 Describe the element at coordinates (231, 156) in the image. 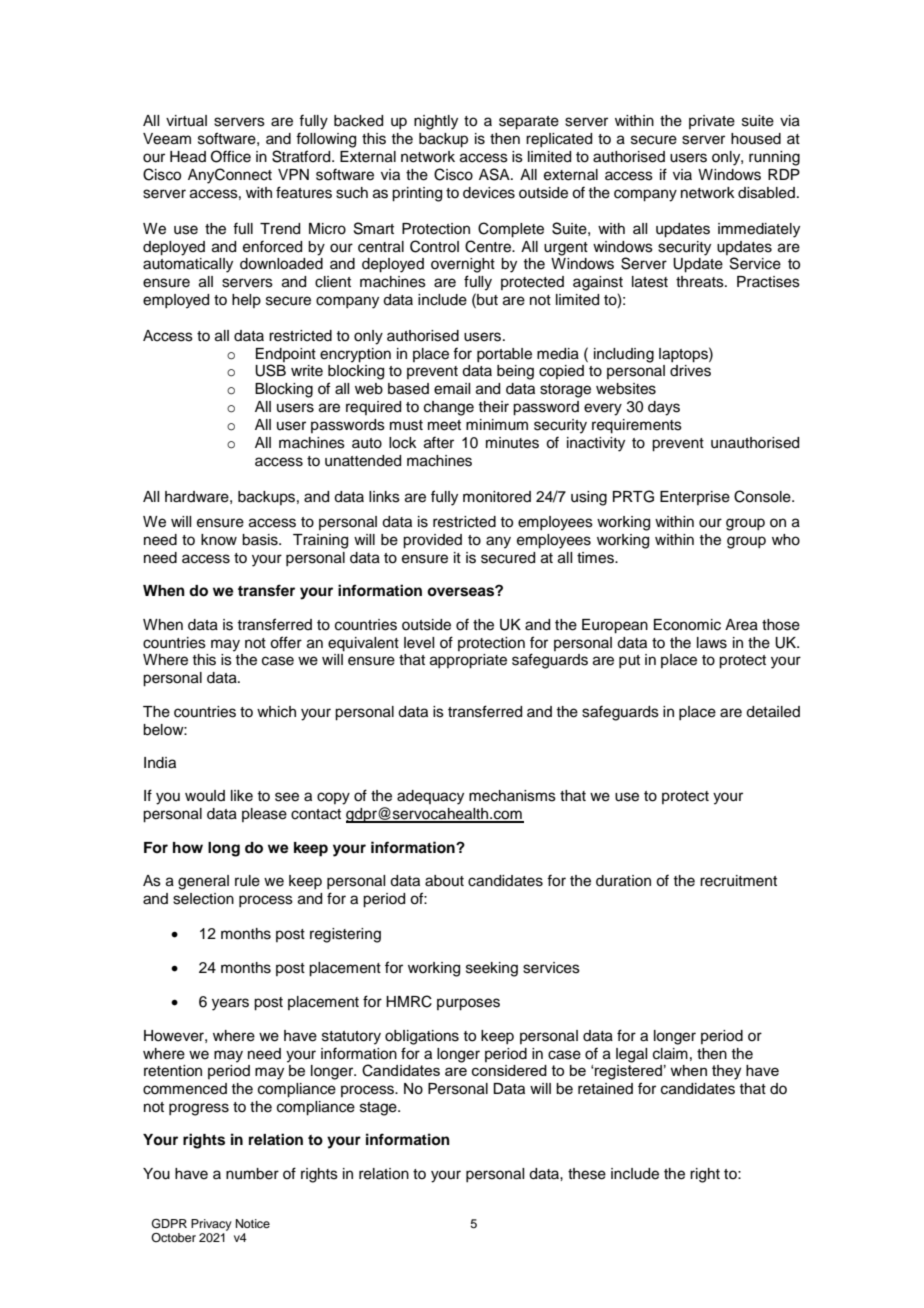

I see `Office` at that location.
